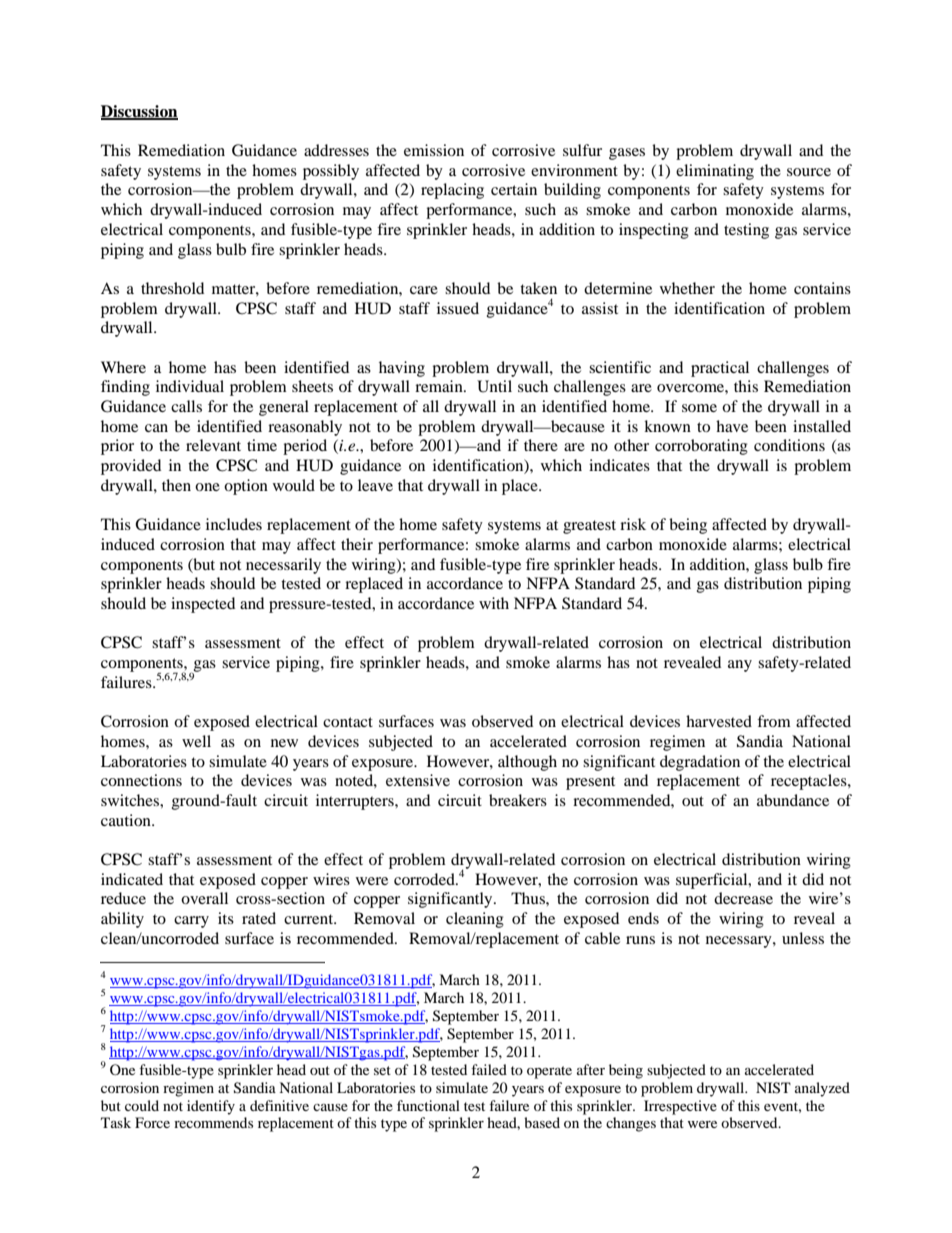 The height and width of the screenshot is (1233, 952). I want to click on well, so click(196, 741).
